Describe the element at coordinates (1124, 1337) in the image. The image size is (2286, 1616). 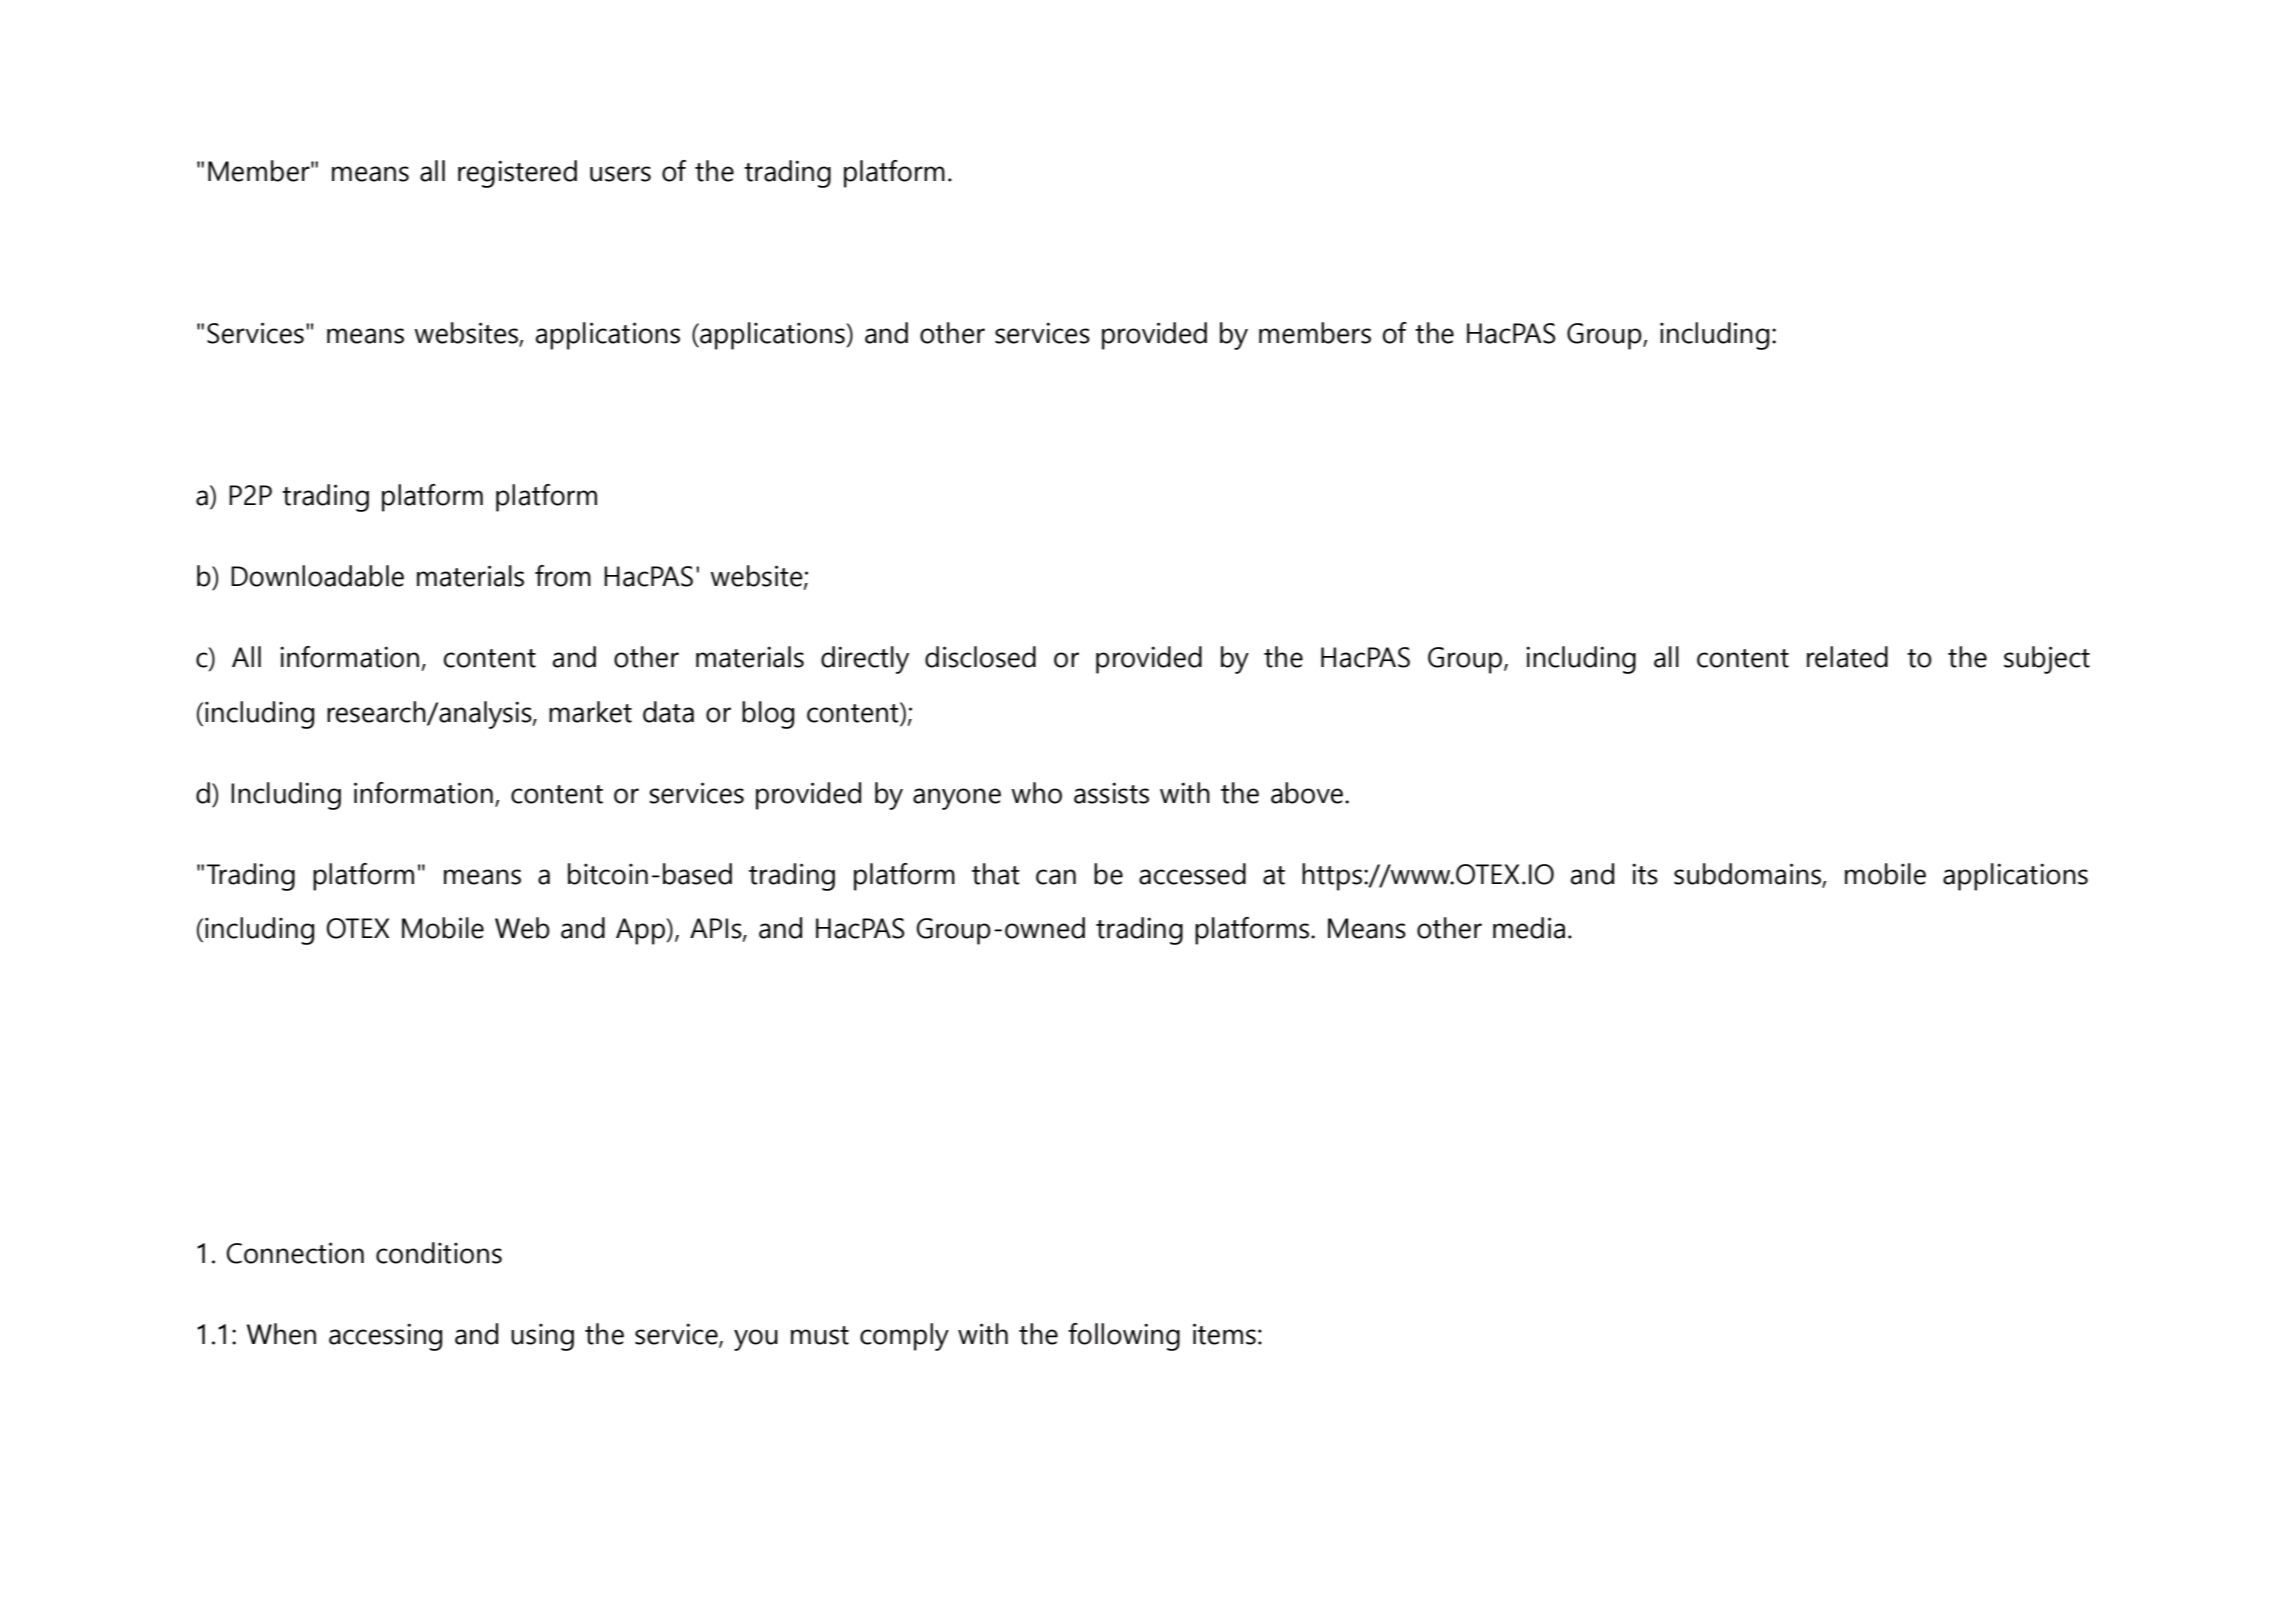
I see `following` at that location.
